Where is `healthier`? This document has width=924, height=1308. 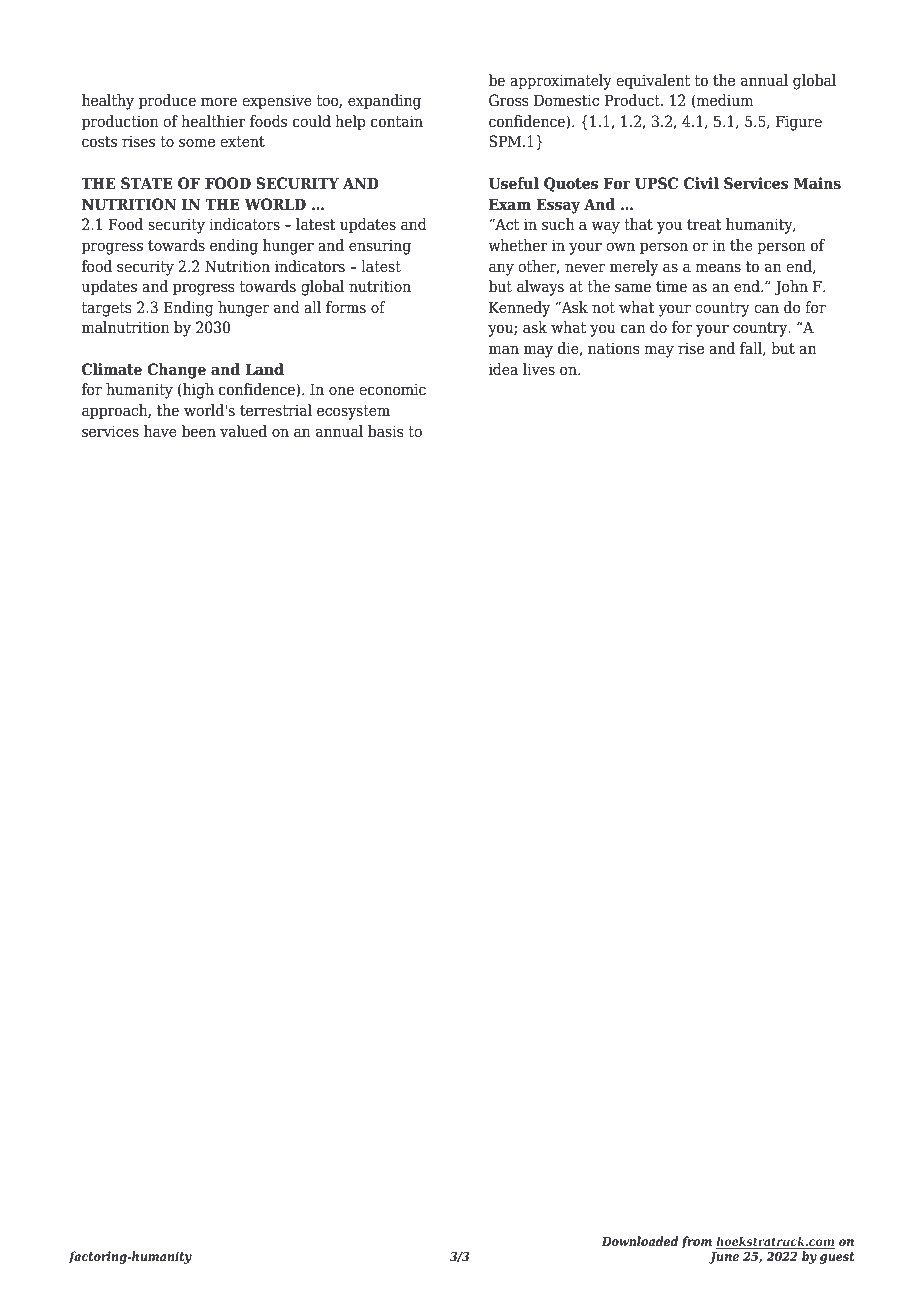
healthier is located at coordinates (213, 121).
